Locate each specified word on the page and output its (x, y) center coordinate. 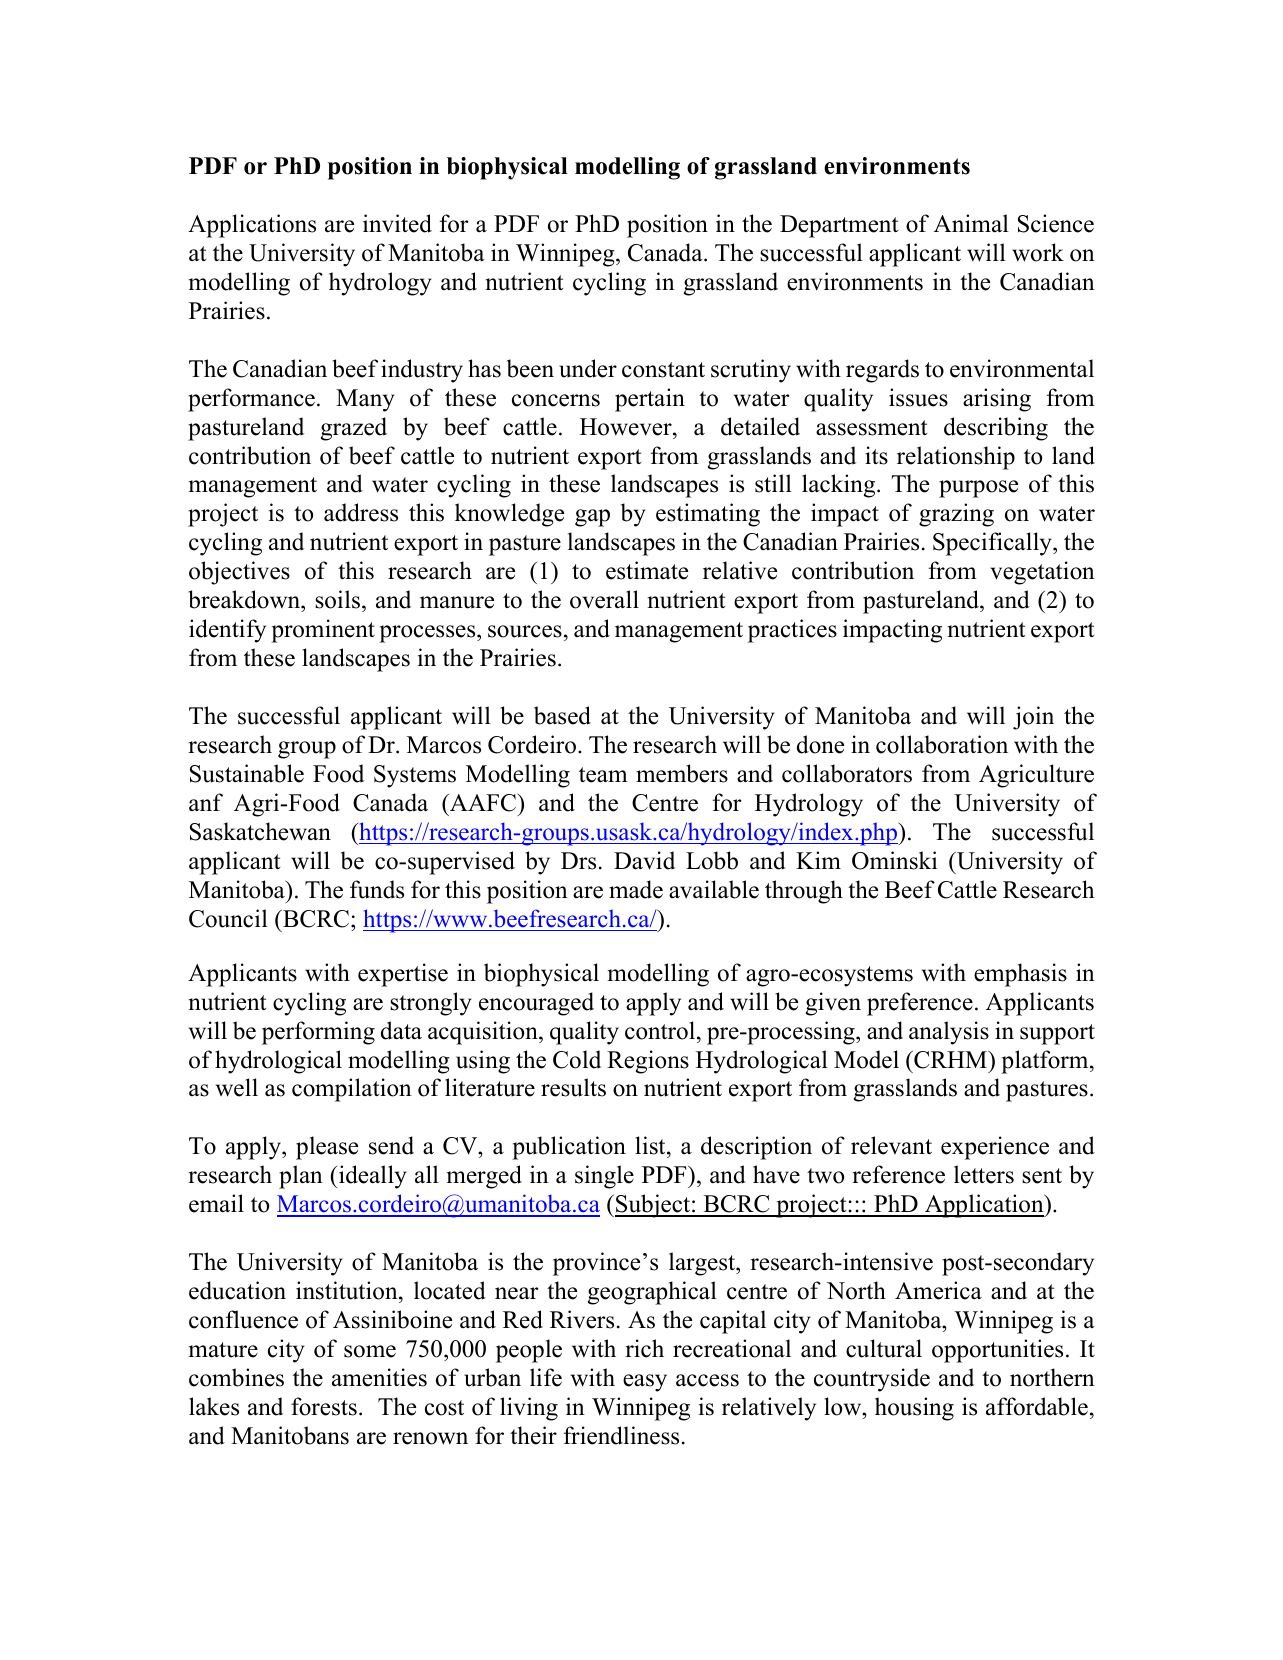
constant (663, 370)
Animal (971, 223)
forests (324, 1406)
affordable (1037, 1406)
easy (645, 1383)
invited (397, 223)
